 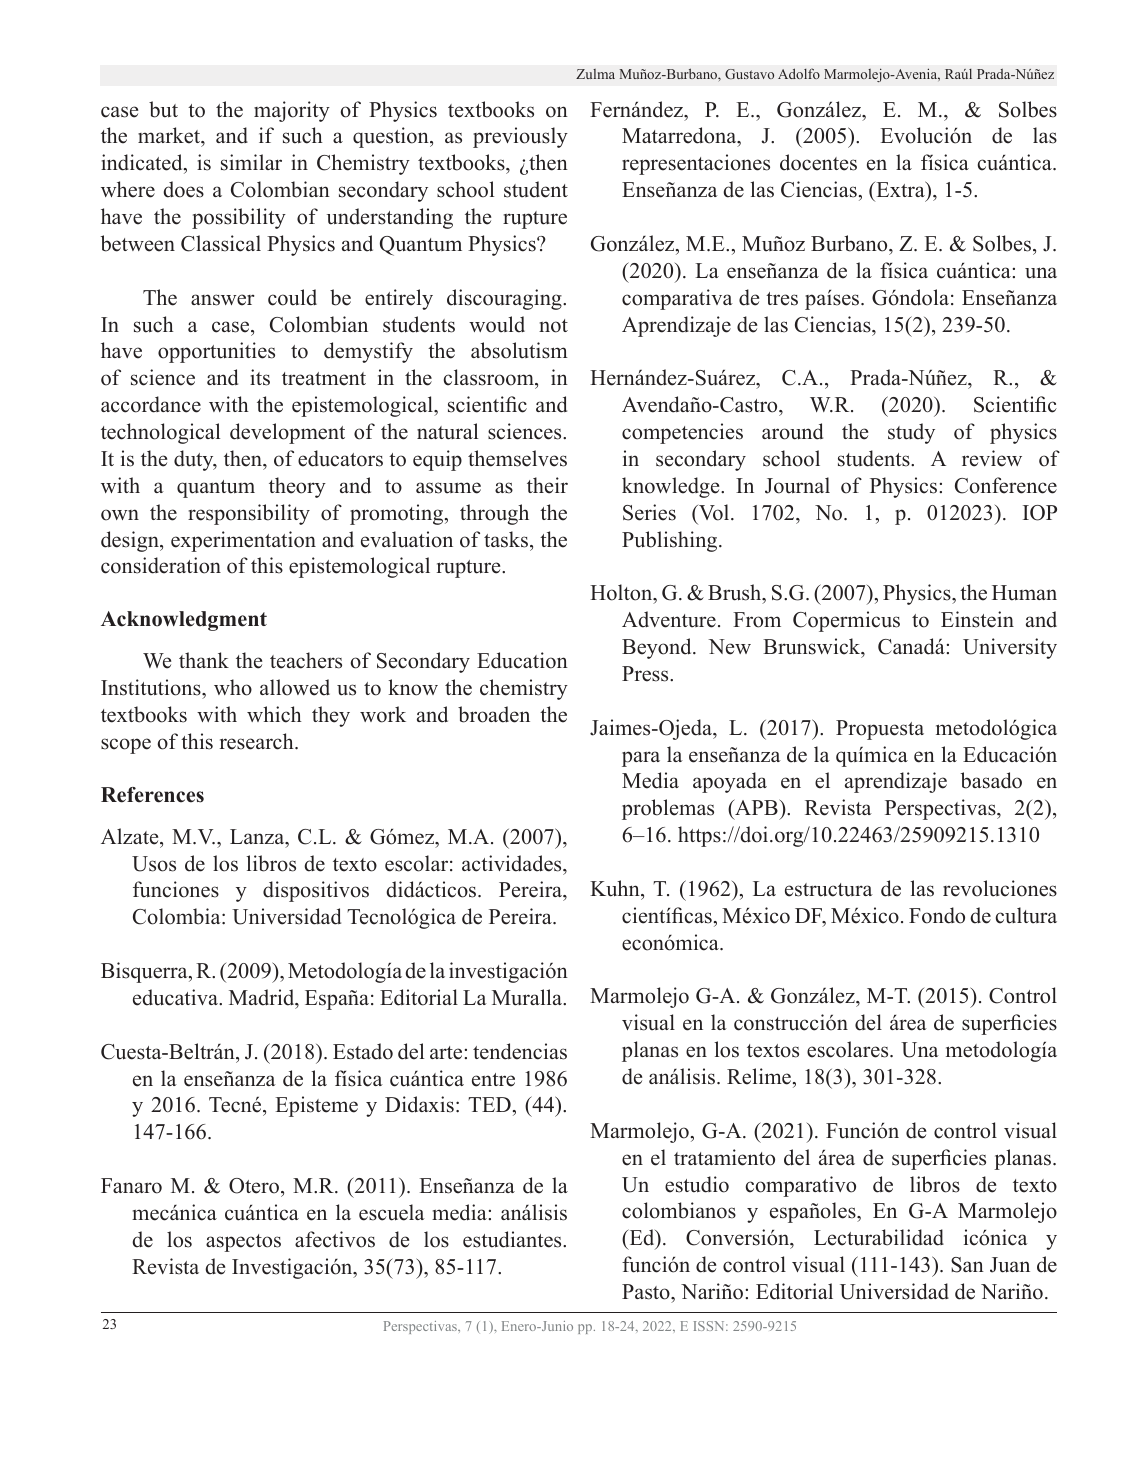 I want to click on who, so click(x=233, y=687).
